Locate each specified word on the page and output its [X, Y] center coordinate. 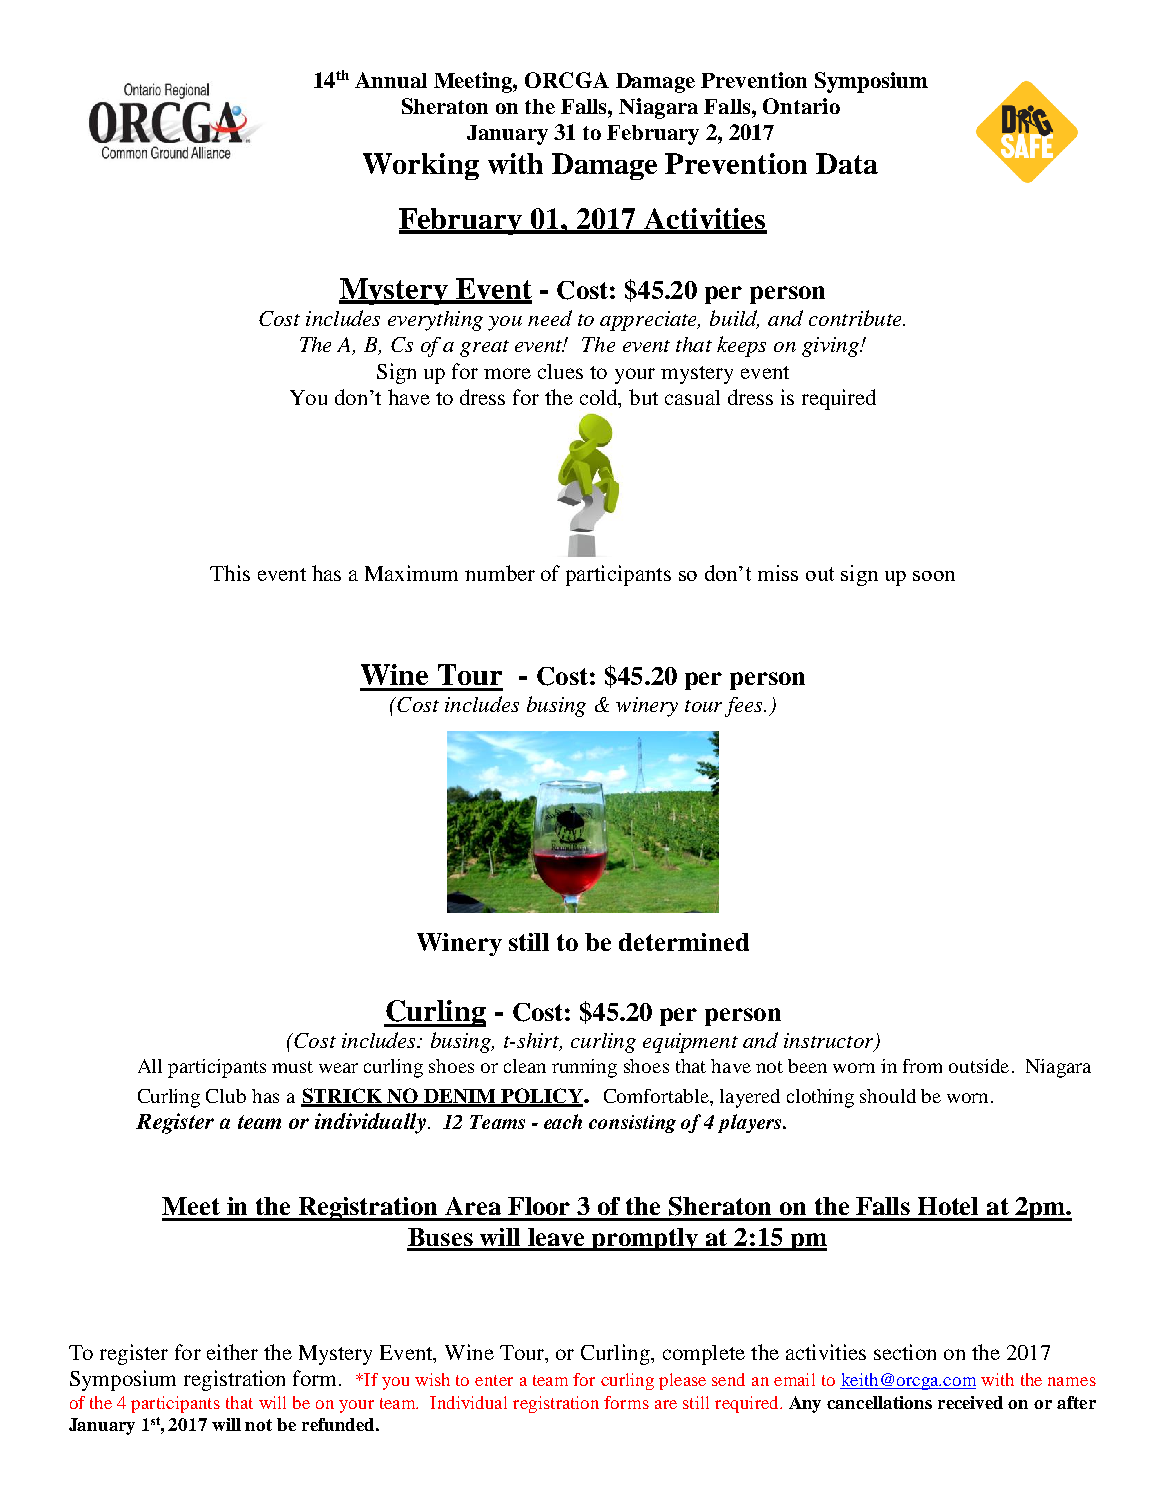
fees [745, 707]
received [970, 1402]
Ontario [801, 106]
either [232, 1352]
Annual [391, 80]
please [682, 1381]
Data [847, 163]
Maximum [411, 573]
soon [934, 576]
